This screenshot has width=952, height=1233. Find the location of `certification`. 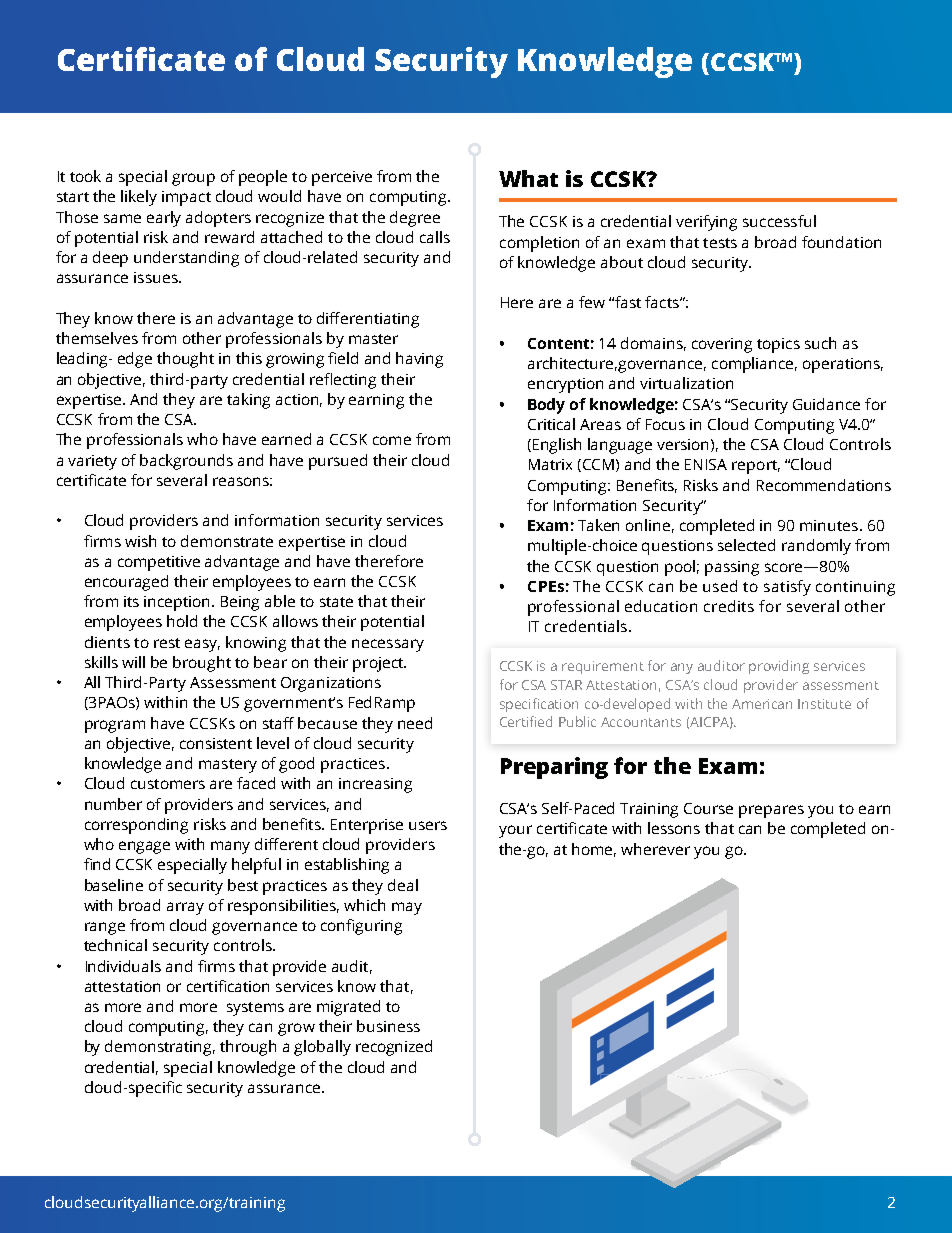

certification is located at coordinates (228, 986).
